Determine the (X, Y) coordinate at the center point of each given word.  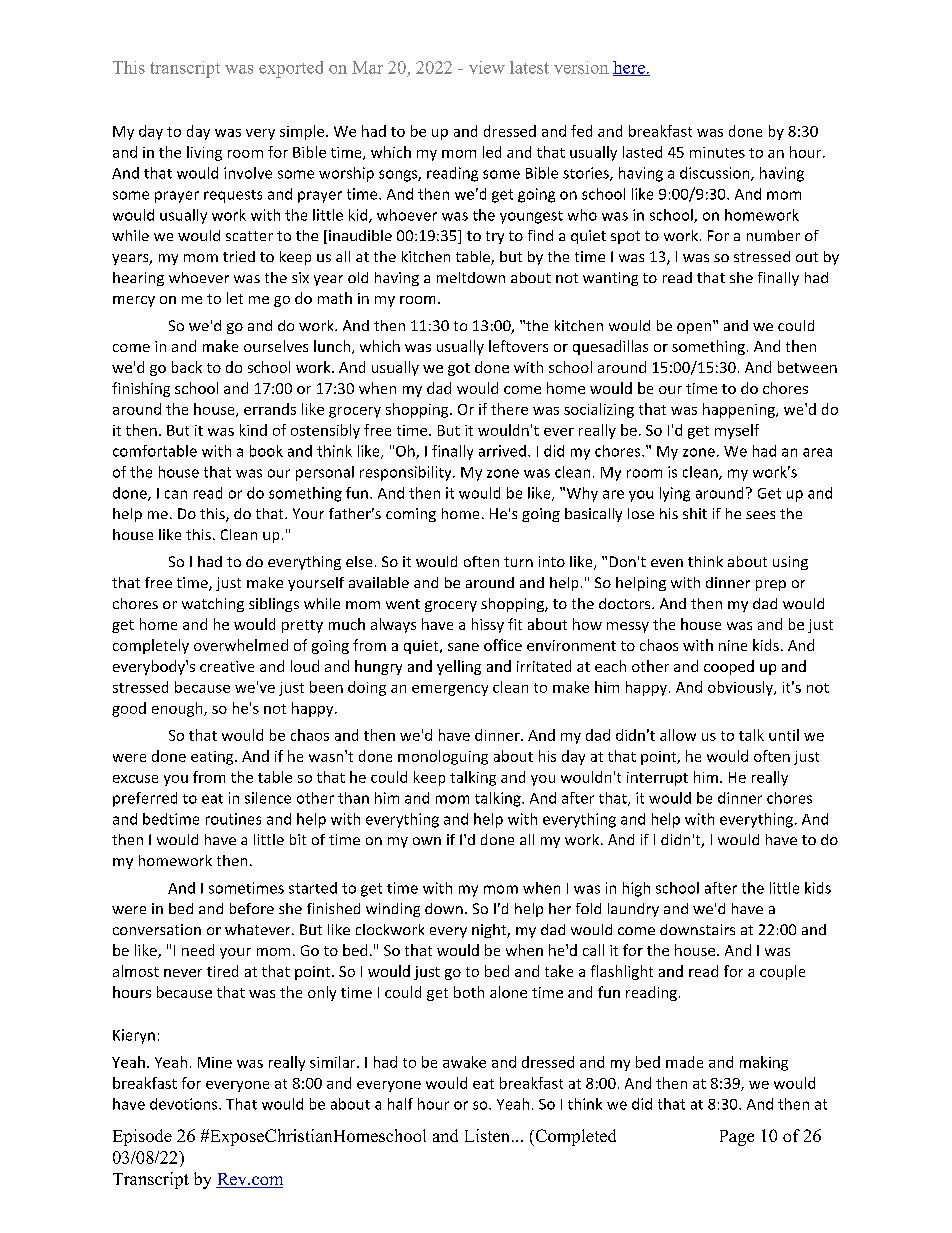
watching (213, 605)
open (694, 328)
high (636, 889)
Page (737, 1138)
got (459, 369)
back (187, 367)
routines (233, 819)
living (204, 153)
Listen (489, 1135)
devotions (185, 1104)
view (487, 67)
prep (771, 585)
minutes (717, 152)
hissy (488, 625)
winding (393, 910)
